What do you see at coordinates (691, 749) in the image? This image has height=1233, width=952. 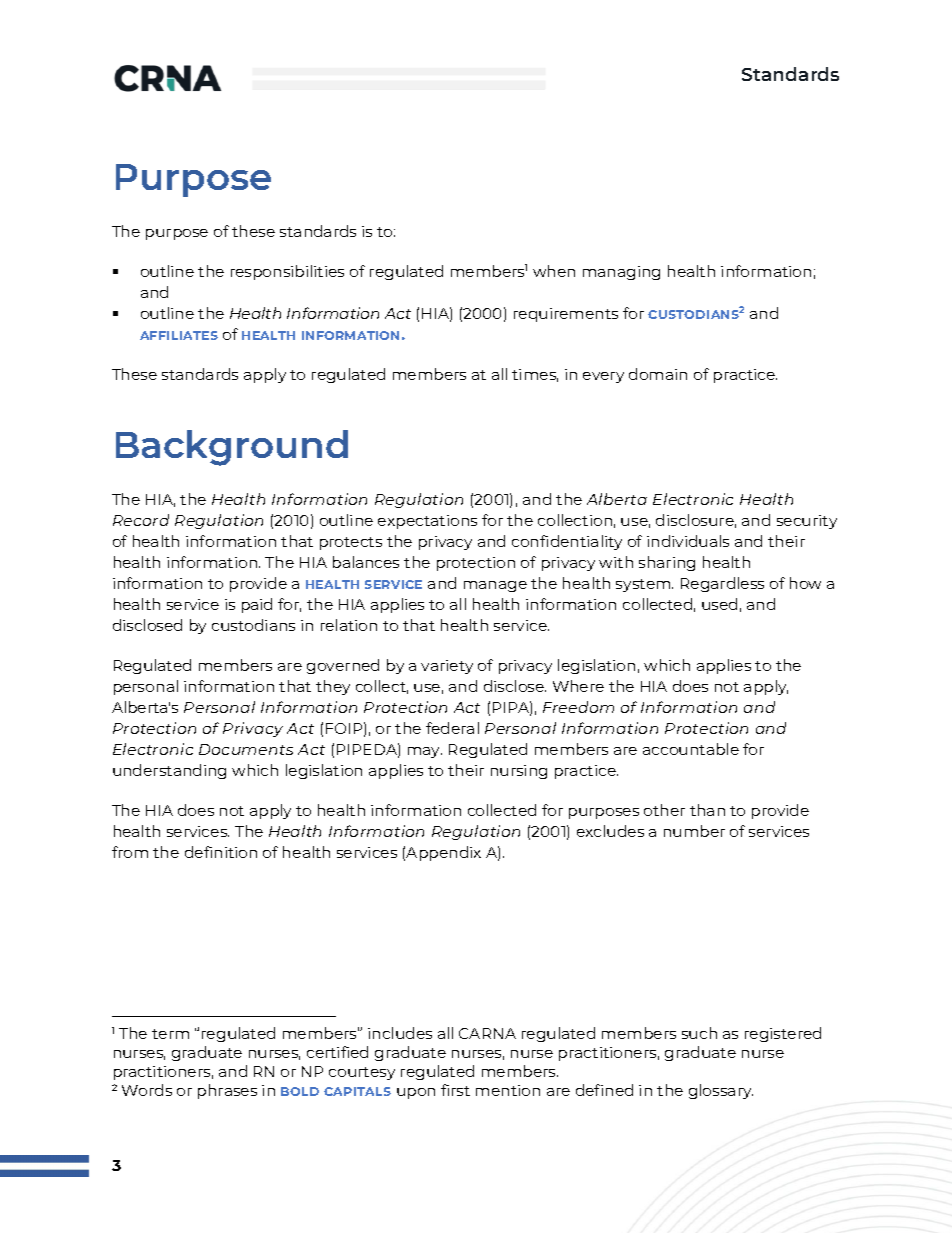 I see `accountable` at bounding box center [691, 749].
